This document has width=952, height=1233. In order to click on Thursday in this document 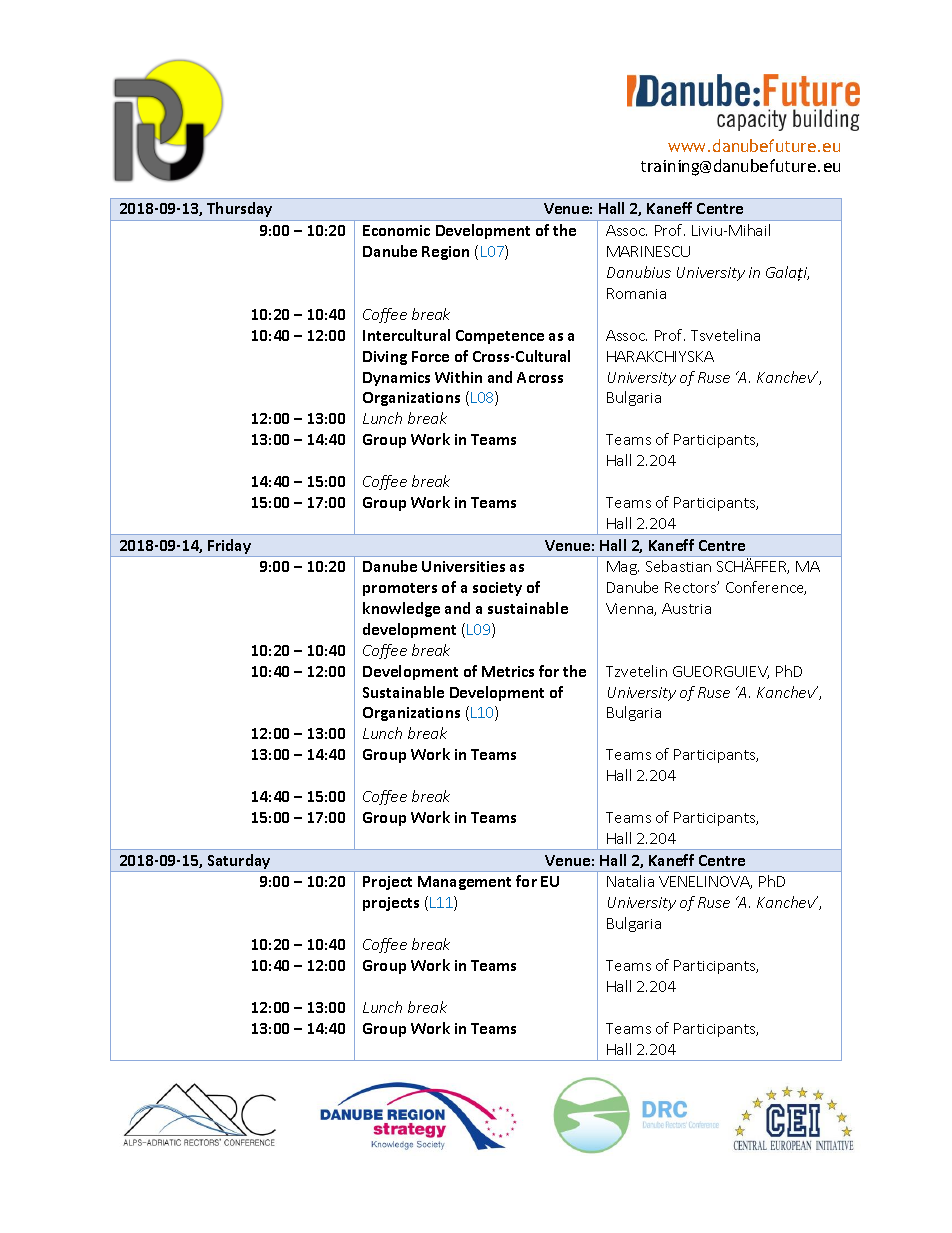, I will do `click(239, 209)`.
